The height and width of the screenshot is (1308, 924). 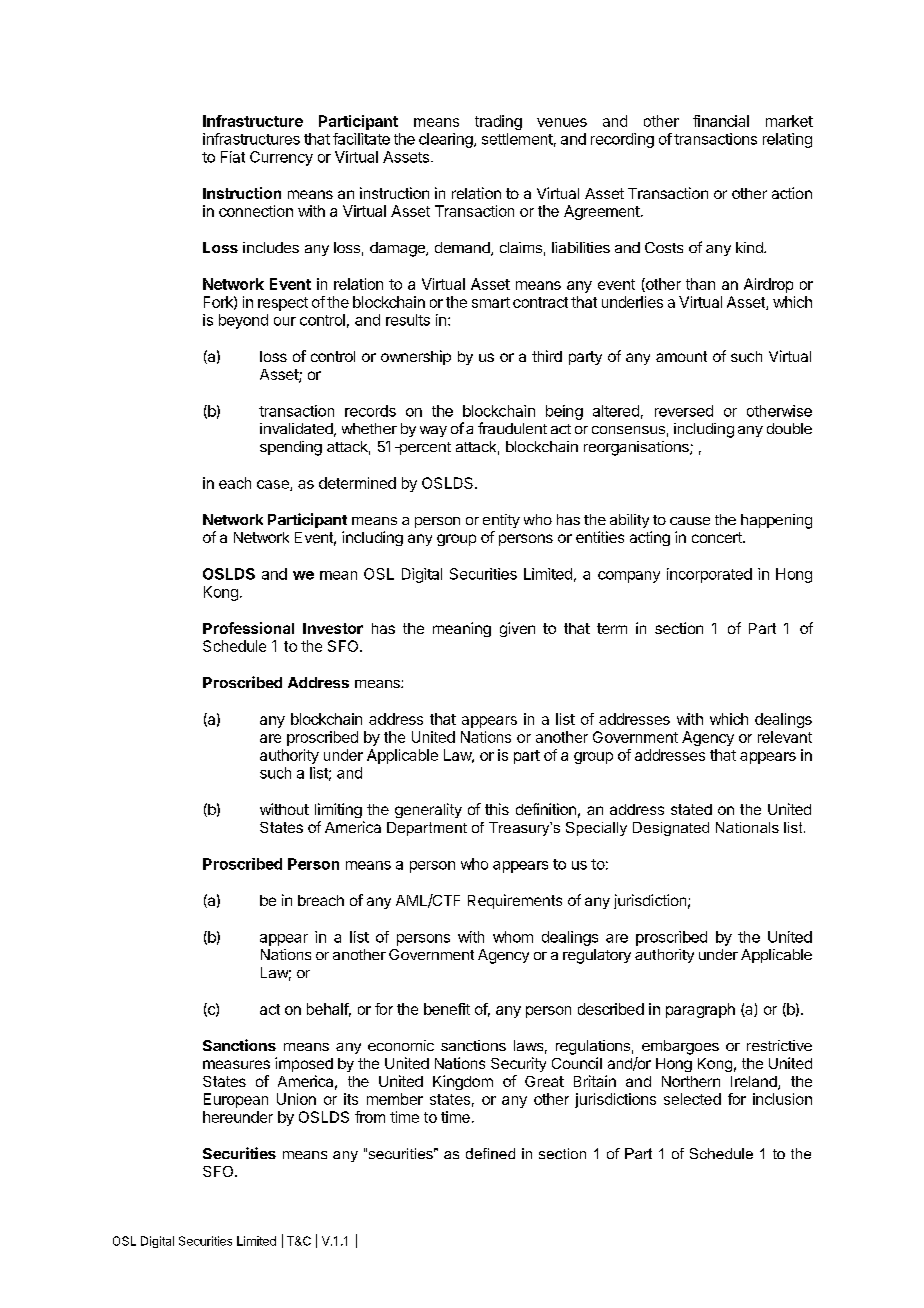 I want to click on cause, so click(x=690, y=521).
